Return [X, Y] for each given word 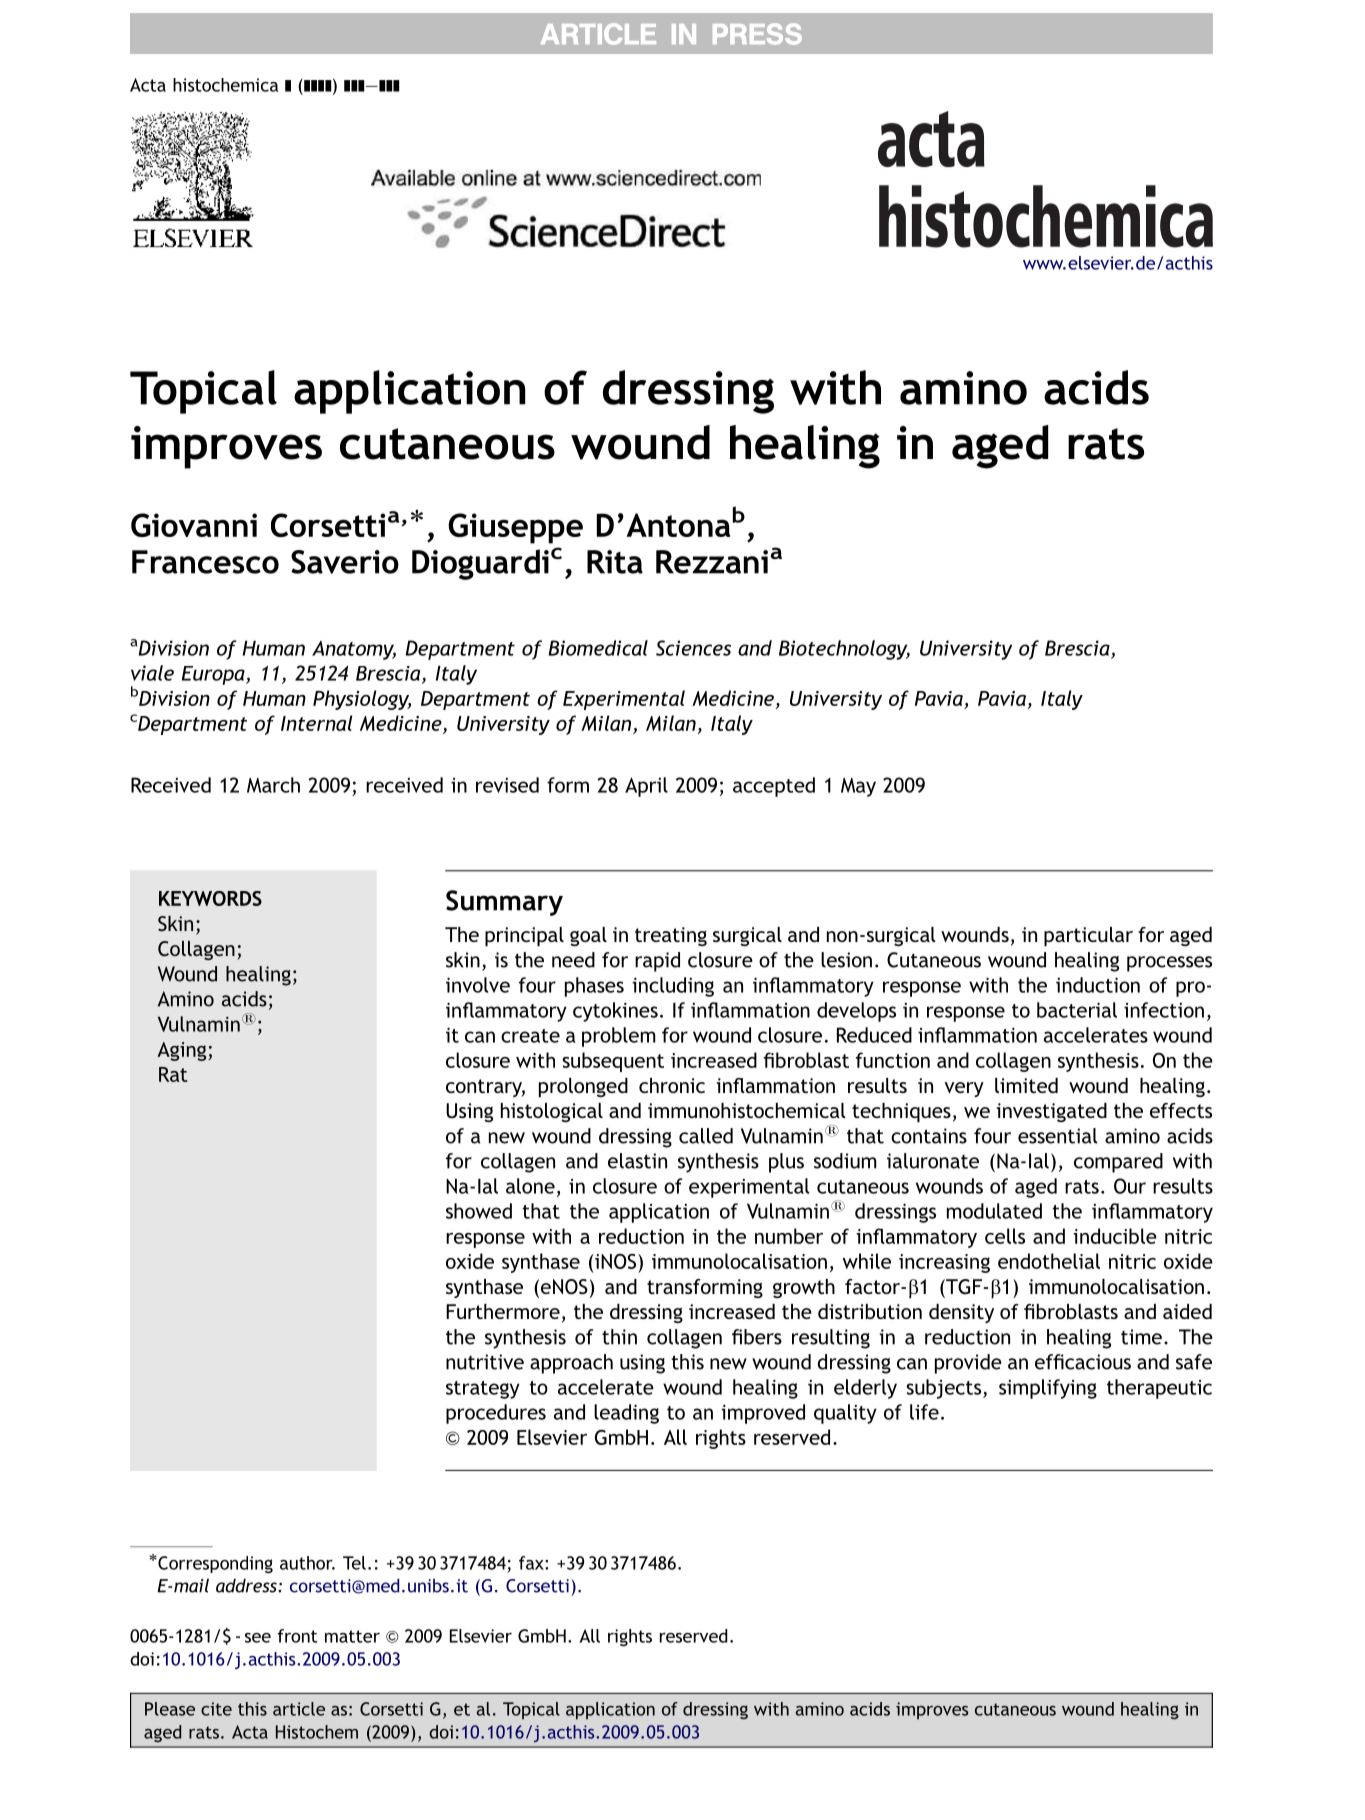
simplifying [1048, 1389]
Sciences [693, 648]
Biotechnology [844, 650]
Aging [183, 1051]
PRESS [757, 34]
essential [1058, 1136]
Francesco [205, 562]
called [706, 1136]
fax [532, 1563]
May [858, 787]
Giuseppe [515, 528]
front [297, 1636]
